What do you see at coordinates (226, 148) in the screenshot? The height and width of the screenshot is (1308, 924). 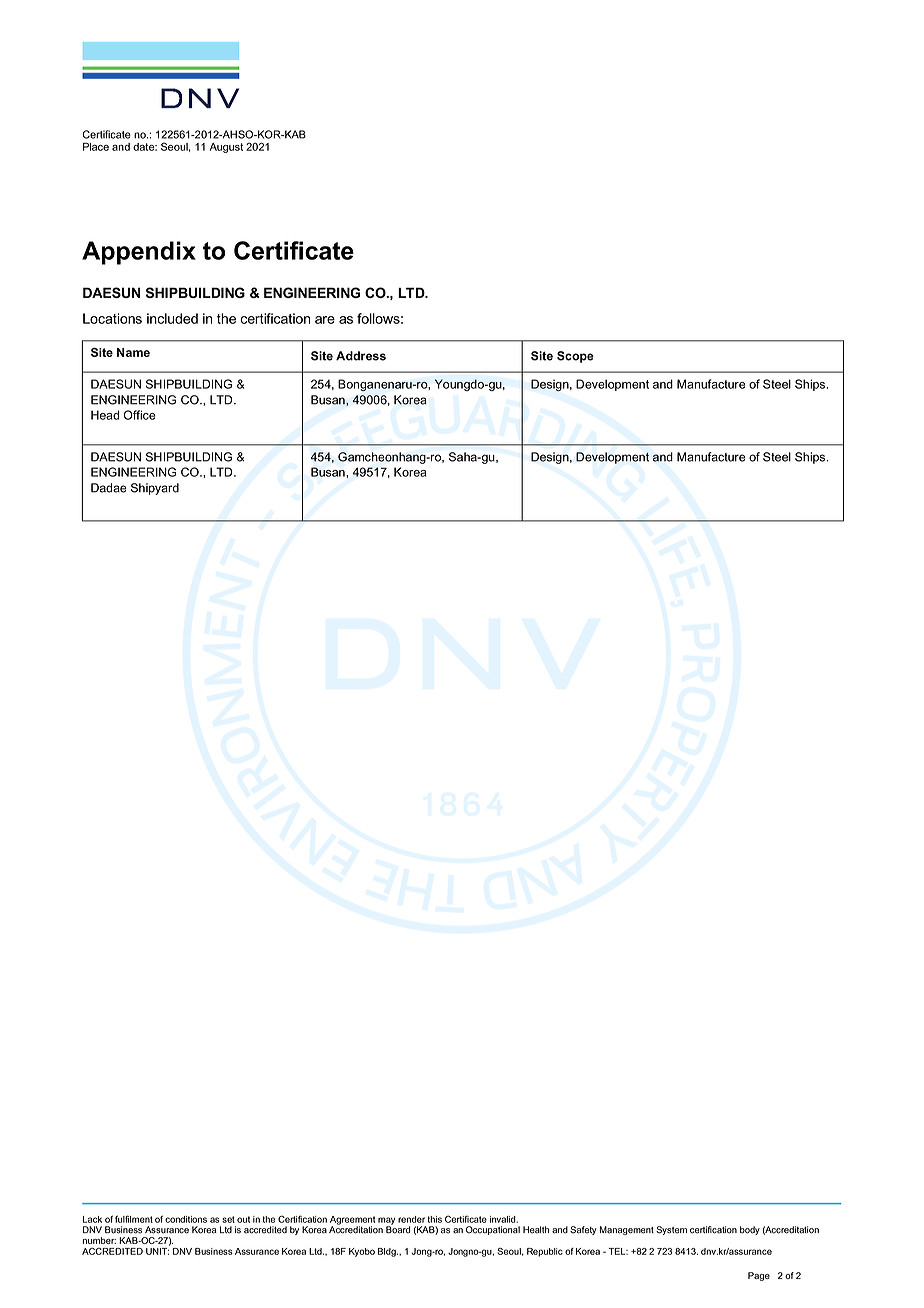 I see `August` at bounding box center [226, 148].
